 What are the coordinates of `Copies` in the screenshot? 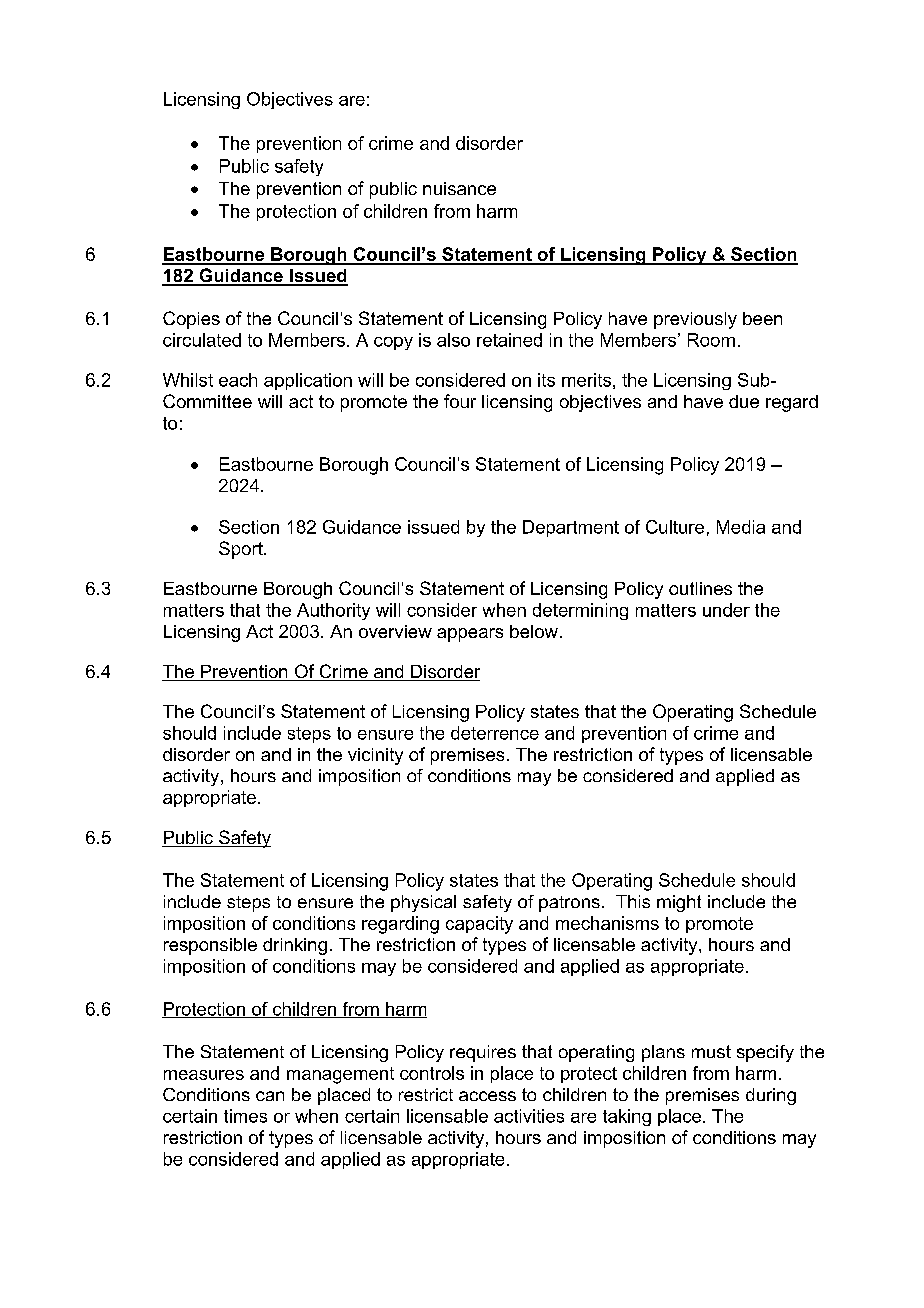 It's located at (191, 320).
